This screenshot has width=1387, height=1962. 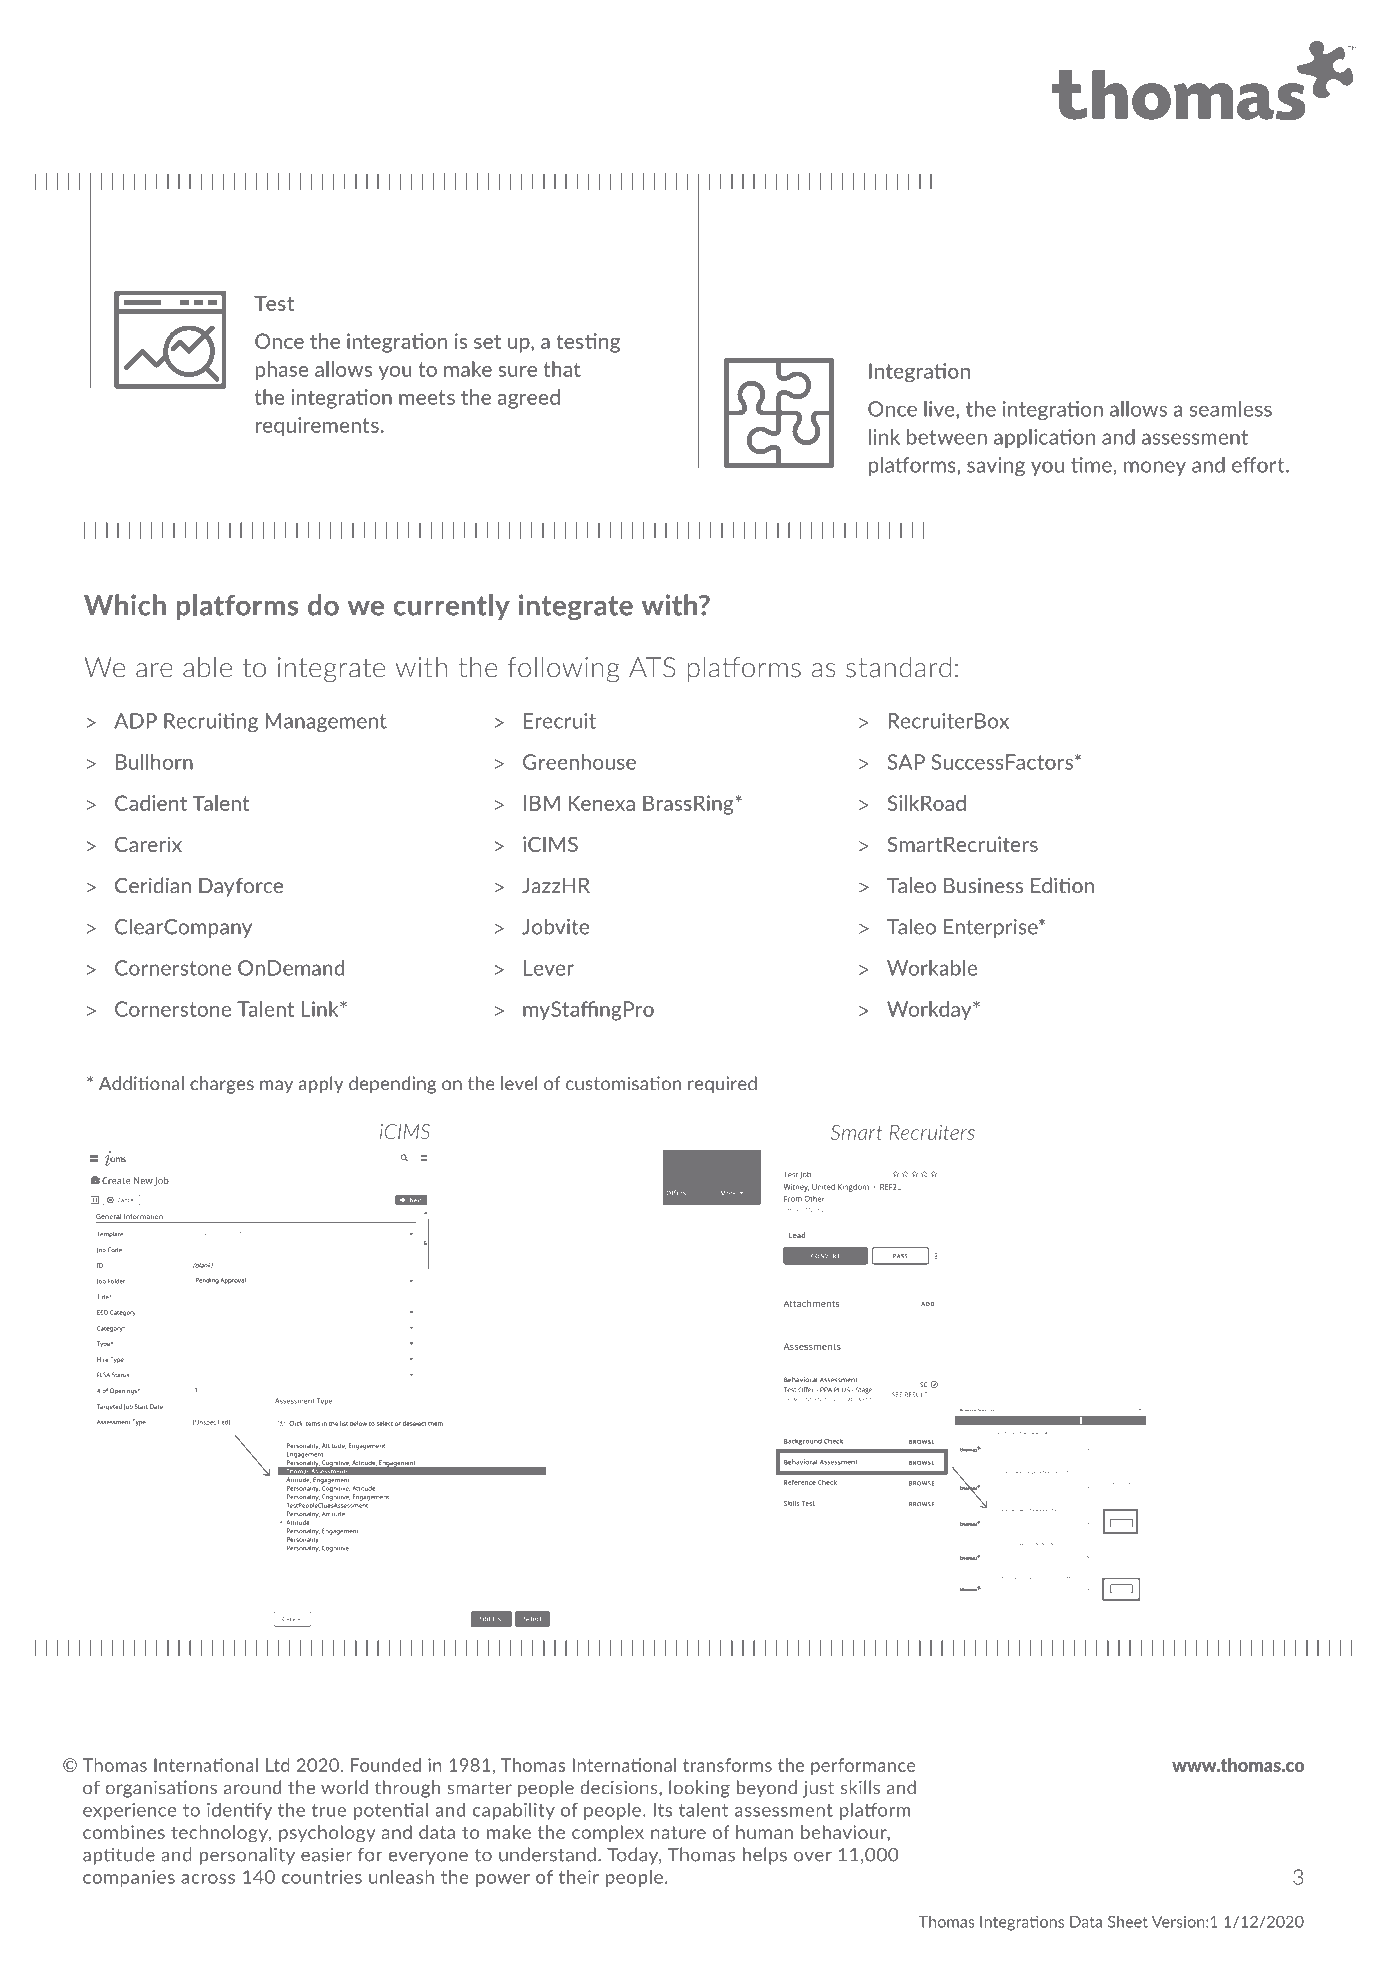 I want to click on that, so click(x=562, y=369).
